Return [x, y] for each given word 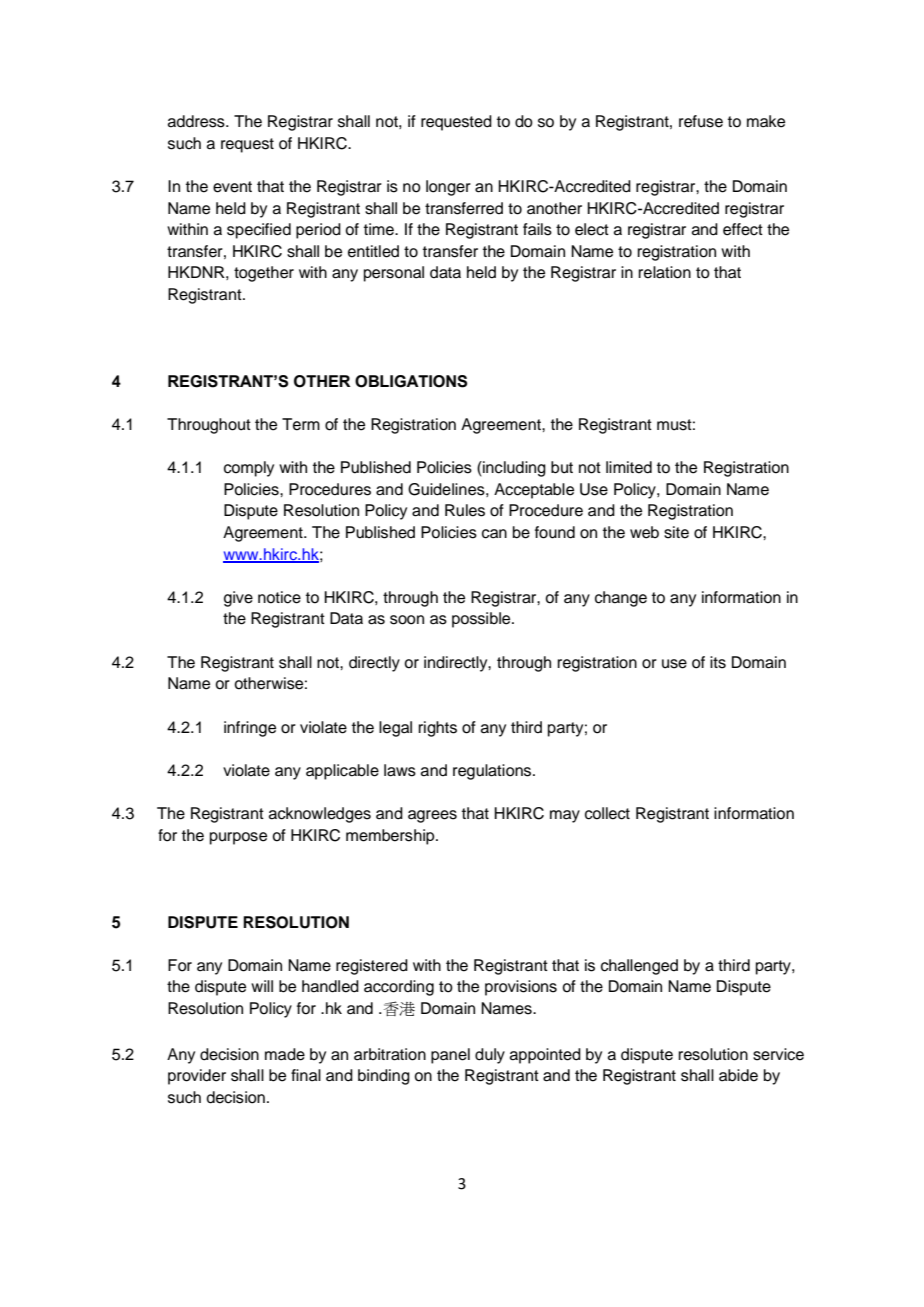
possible [482, 620]
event [232, 187]
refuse [701, 121]
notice [279, 597]
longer [448, 188]
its [718, 662]
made [285, 1054]
